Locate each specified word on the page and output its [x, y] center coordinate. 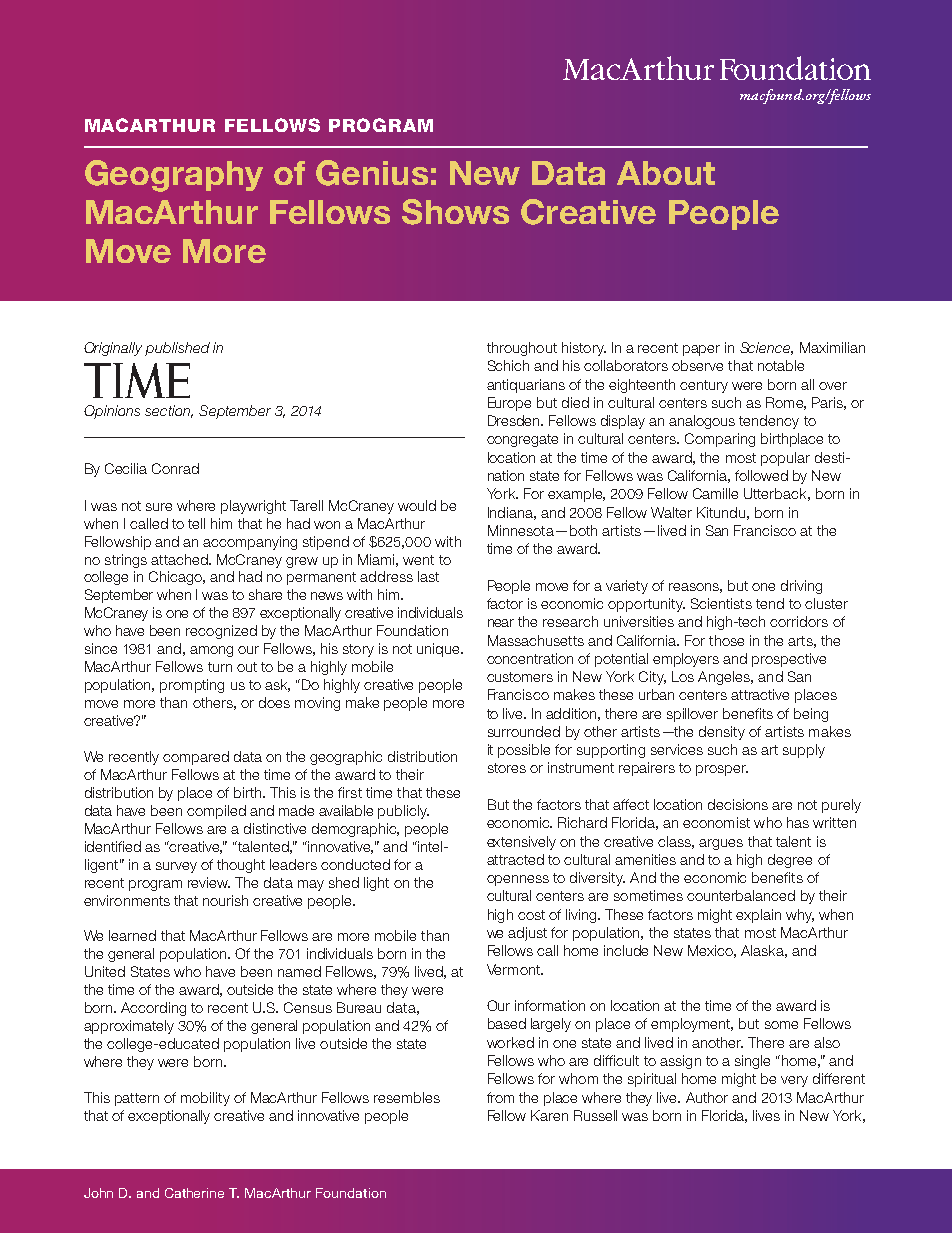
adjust [527, 934]
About [666, 173]
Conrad [175, 468]
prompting [192, 686]
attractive [760, 694]
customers [520, 677]
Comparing [720, 440]
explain [758, 916]
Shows [455, 212]
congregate [522, 440]
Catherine [194, 1193]
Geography [174, 176]
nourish [225, 900]
